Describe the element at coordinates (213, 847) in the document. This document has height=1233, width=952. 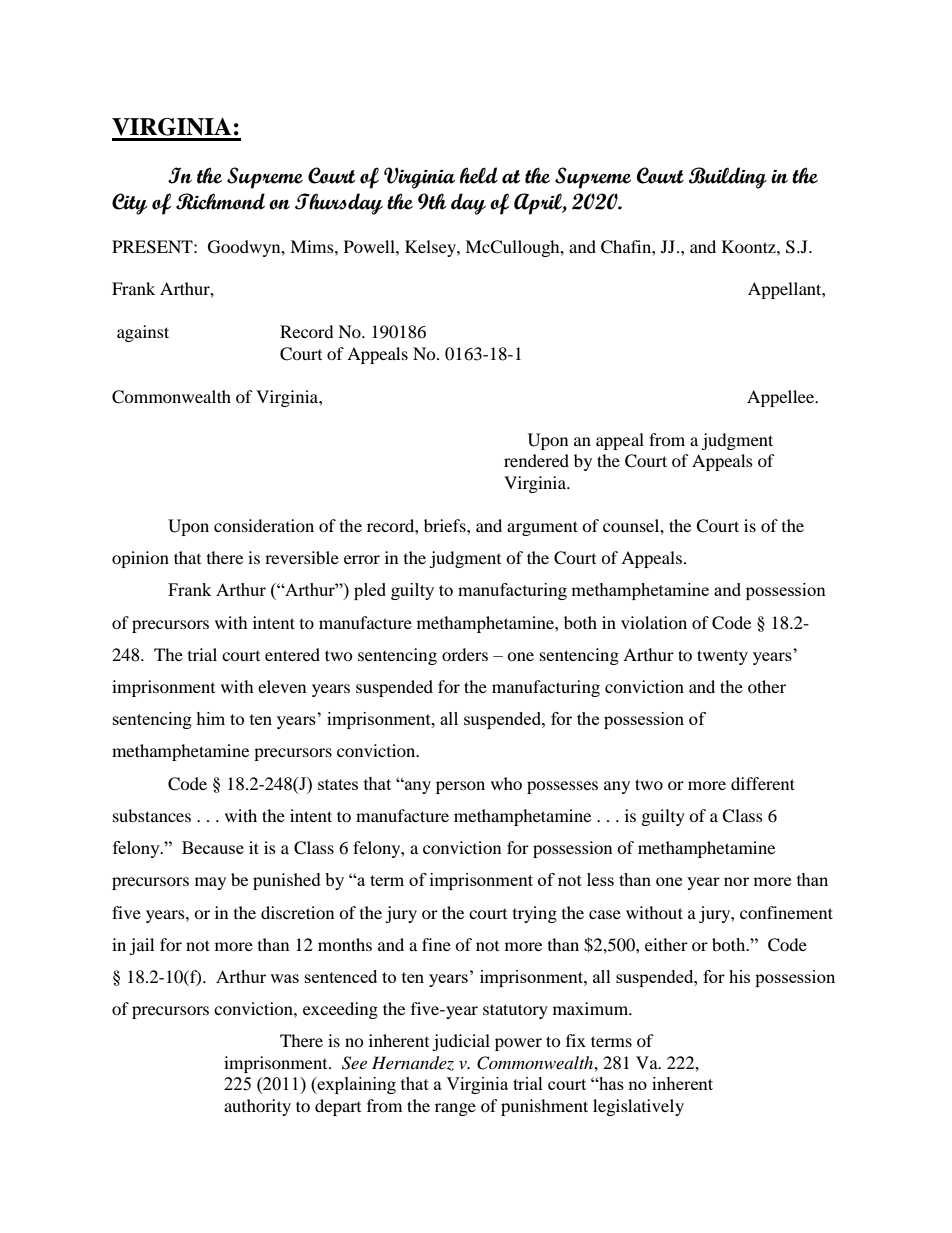
I see `Because` at that location.
